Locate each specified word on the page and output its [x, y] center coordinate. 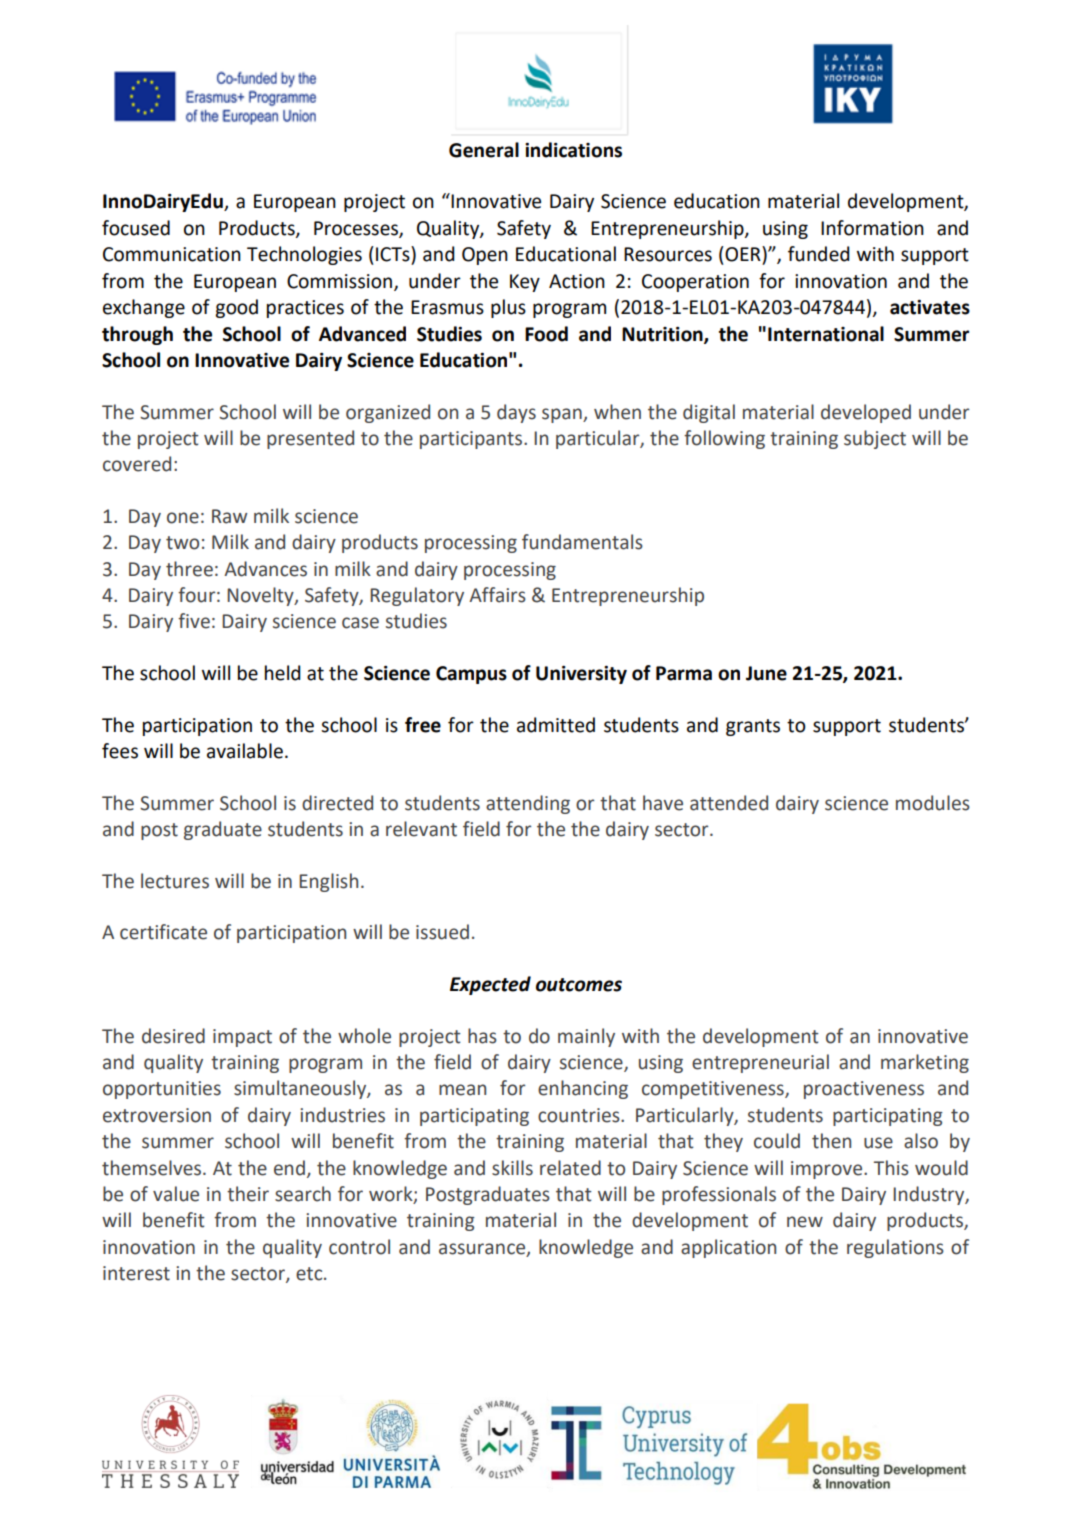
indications [573, 150]
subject [875, 439]
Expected [490, 985]
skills [512, 1168]
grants [753, 727]
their [248, 1194]
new [805, 1222]
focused [136, 228]
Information [872, 228]
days [516, 413]
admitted [556, 725]
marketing [925, 1063]
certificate [163, 932]
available [245, 751]
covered [137, 464]
